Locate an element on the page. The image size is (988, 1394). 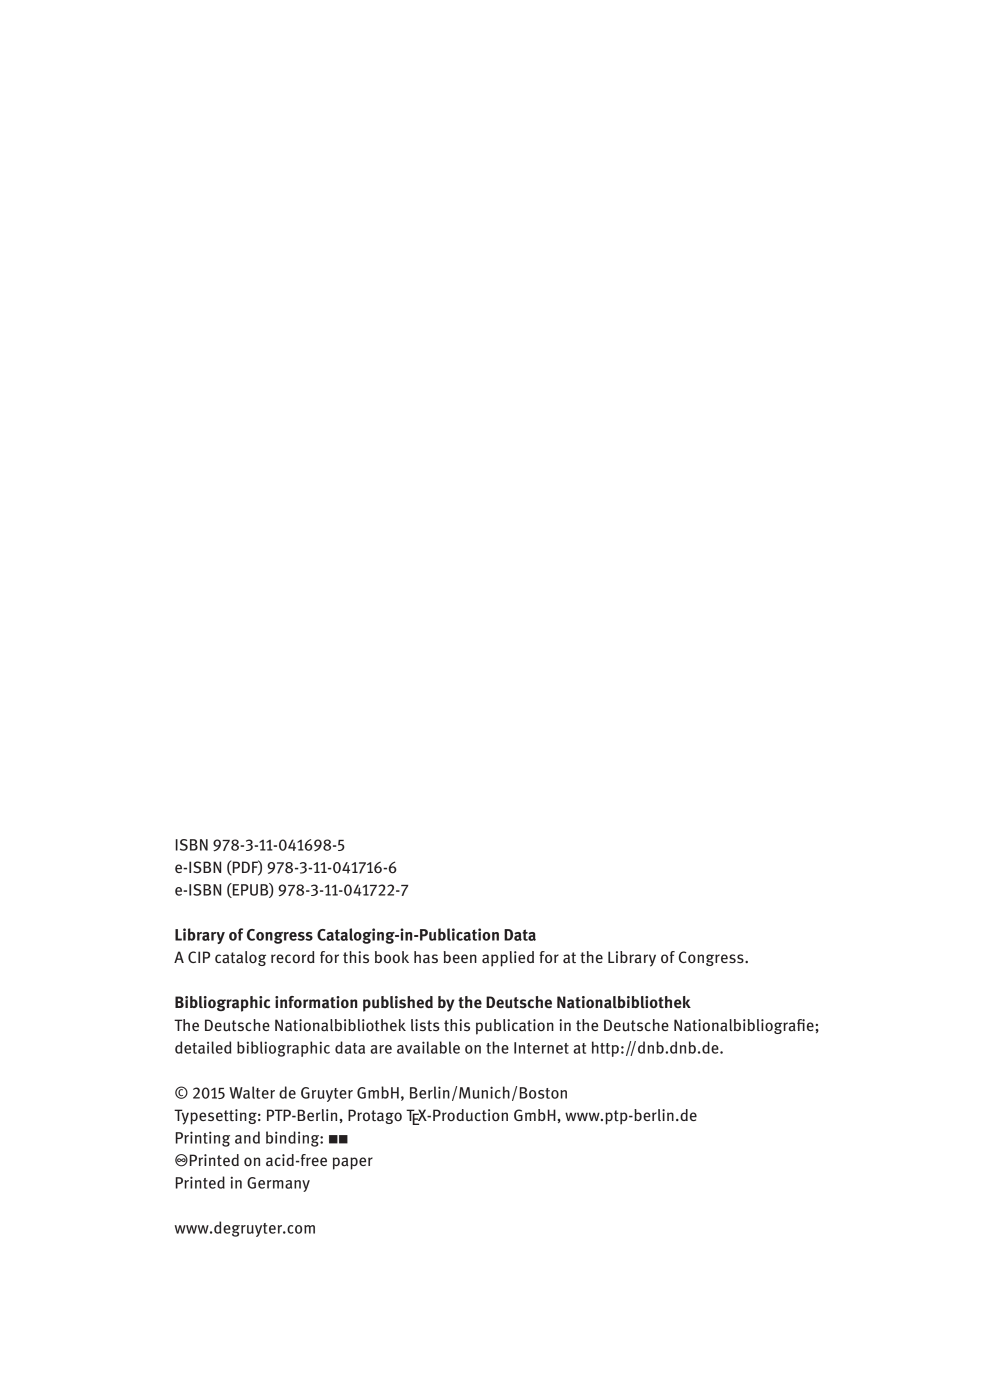
applied is located at coordinates (508, 959).
